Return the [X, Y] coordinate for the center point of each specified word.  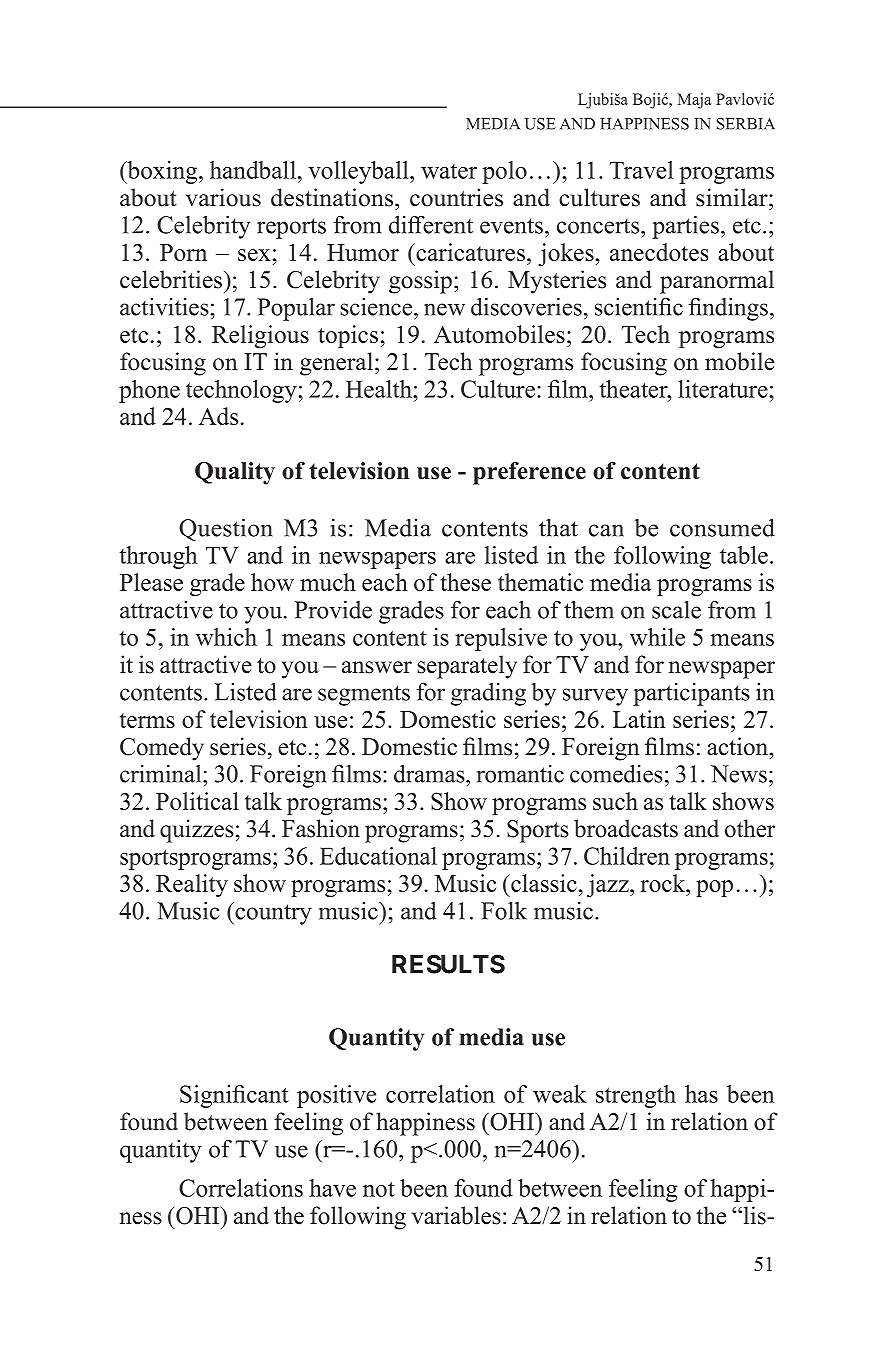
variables [456, 1215]
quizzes [197, 831]
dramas [430, 773]
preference [529, 473]
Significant [234, 1096]
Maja [694, 101]
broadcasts [626, 828]
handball [253, 170]
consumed [722, 527]
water [449, 171]
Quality [235, 473]
